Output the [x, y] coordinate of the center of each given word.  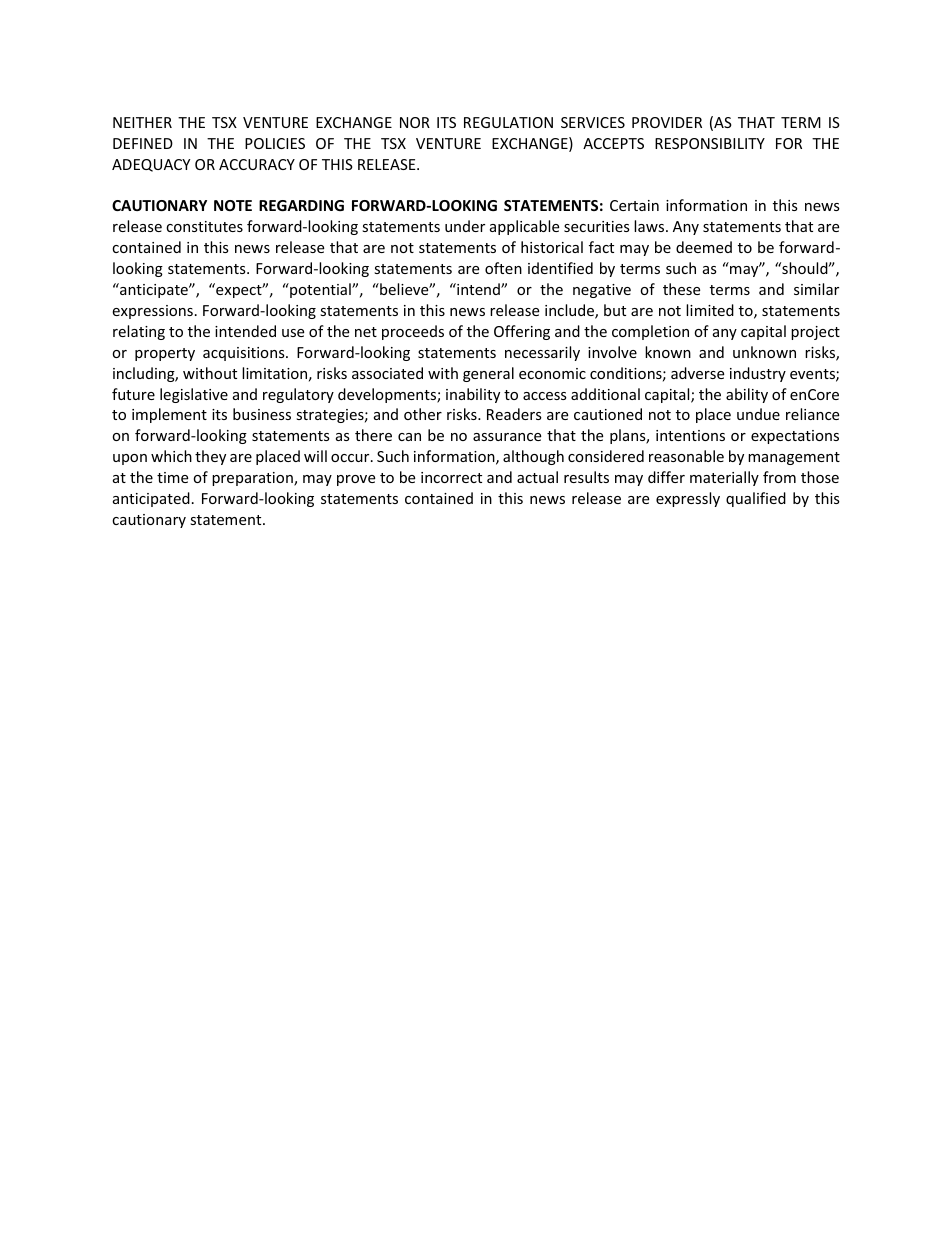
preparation [253, 479]
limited [710, 310]
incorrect [451, 477]
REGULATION [508, 122]
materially [724, 478]
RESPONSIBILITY [710, 143]
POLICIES [275, 143]
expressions [152, 312]
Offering [522, 332]
